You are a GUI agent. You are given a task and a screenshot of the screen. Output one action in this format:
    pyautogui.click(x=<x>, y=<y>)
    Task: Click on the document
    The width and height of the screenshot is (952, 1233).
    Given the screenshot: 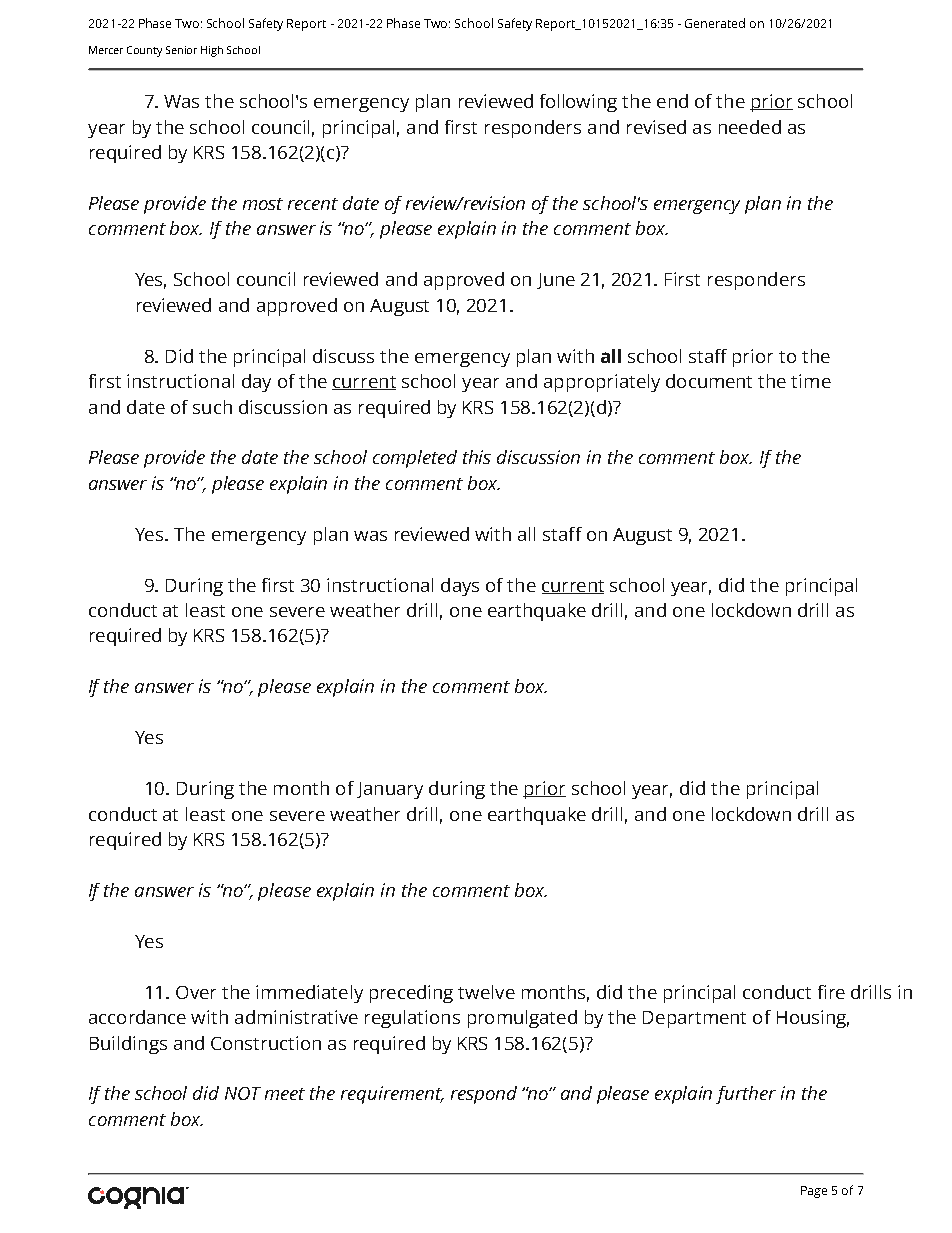 What is the action you would take?
    pyautogui.click(x=709, y=381)
